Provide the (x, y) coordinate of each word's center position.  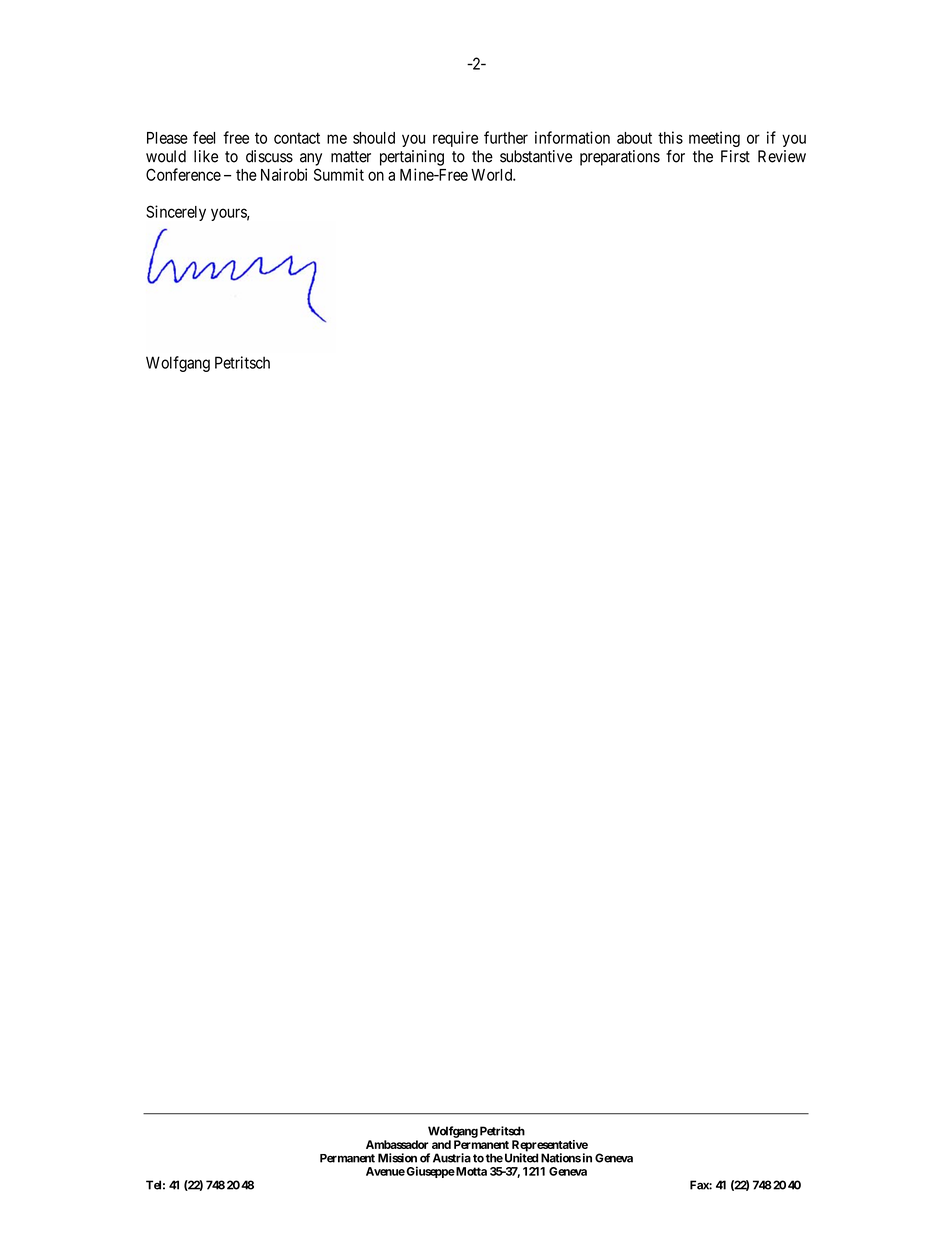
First (735, 156)
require (455, 139)
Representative (549, 1147)
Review (782, 156)
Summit (339, 174)
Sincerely (176, 213)
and (441, 1144)
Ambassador (397, 1144)
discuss (269, 156)
